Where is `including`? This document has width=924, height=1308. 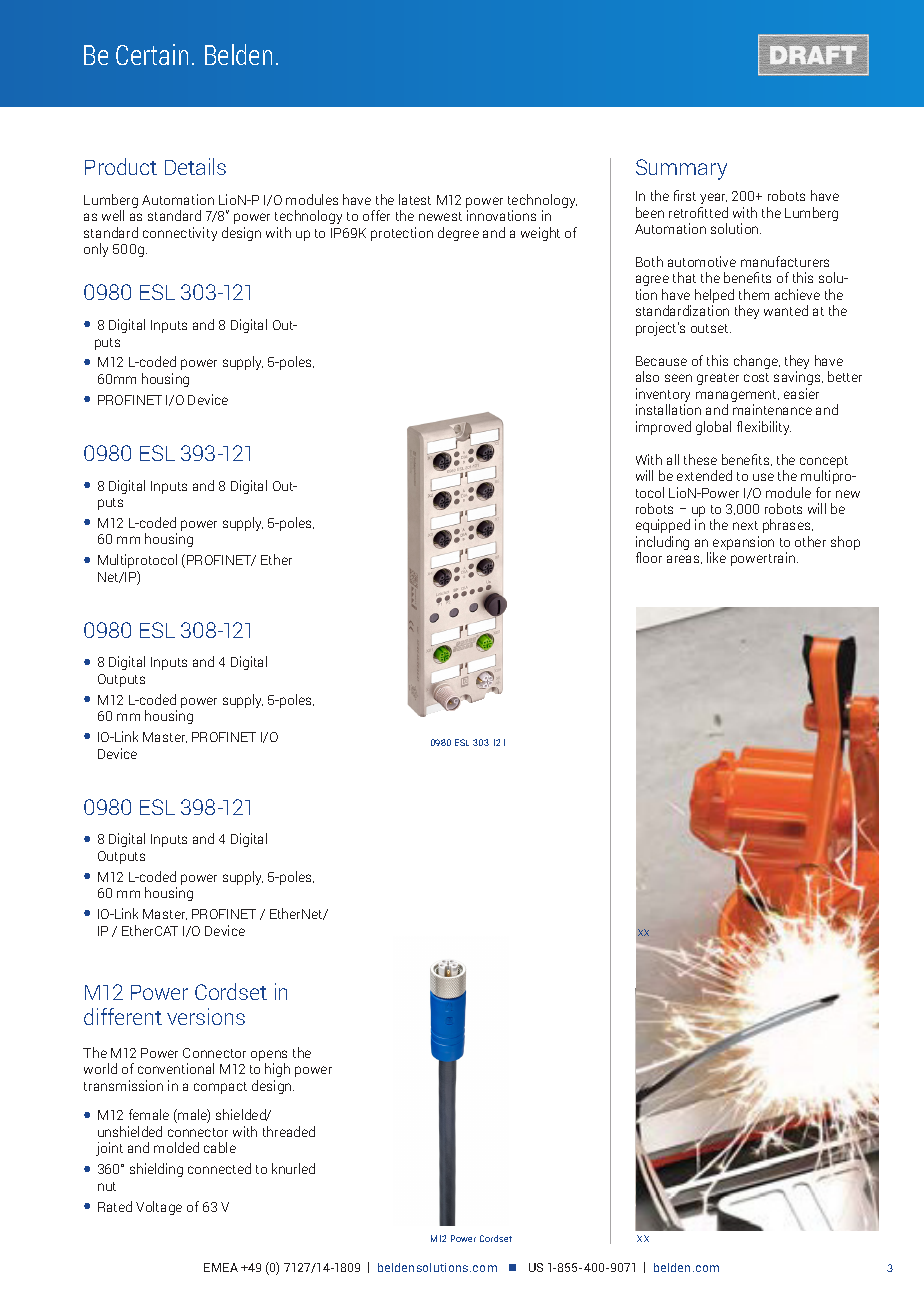 including is located at coordinates (662, 544).
